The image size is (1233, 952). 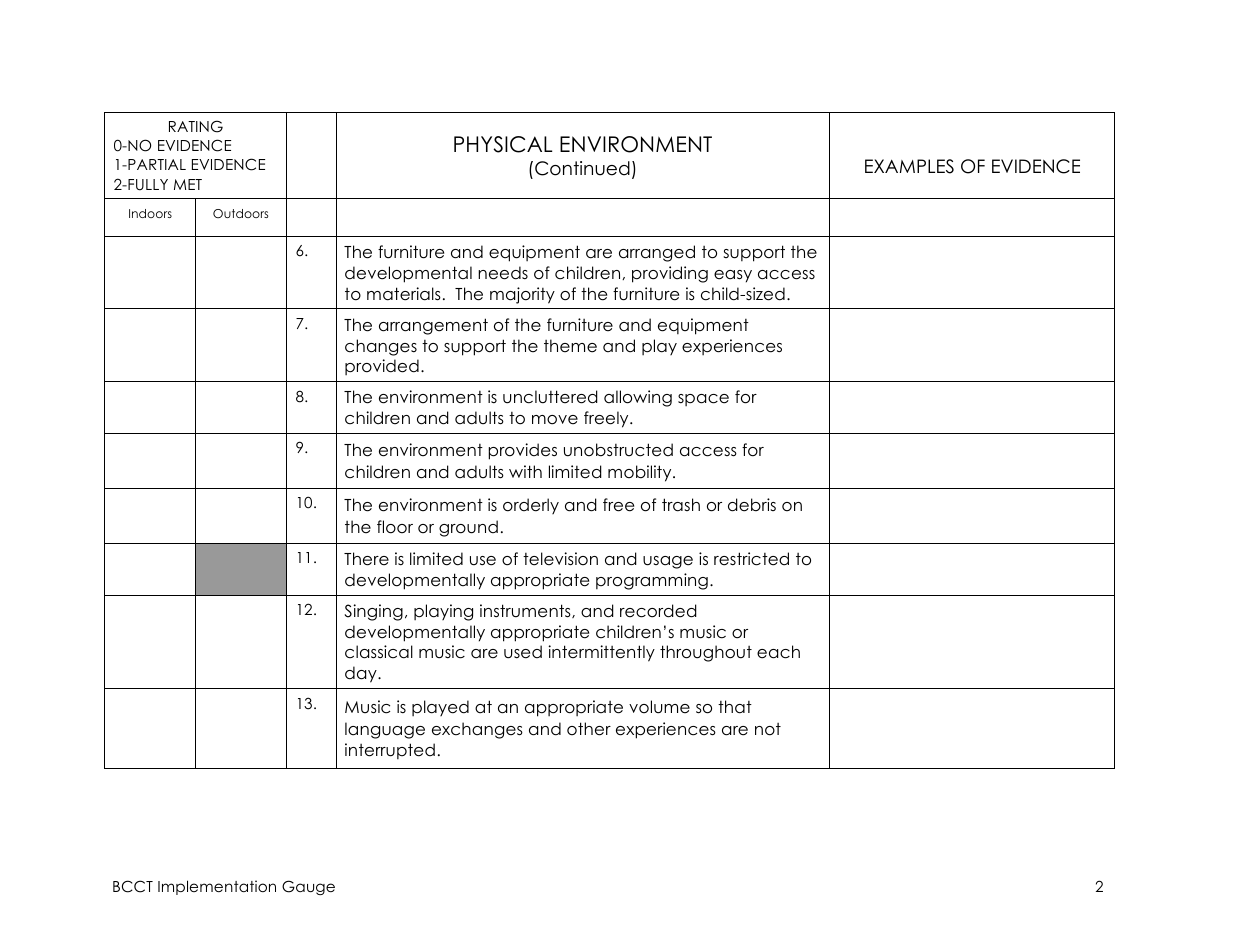 I want to click on space, so click(x=703, y=400).
